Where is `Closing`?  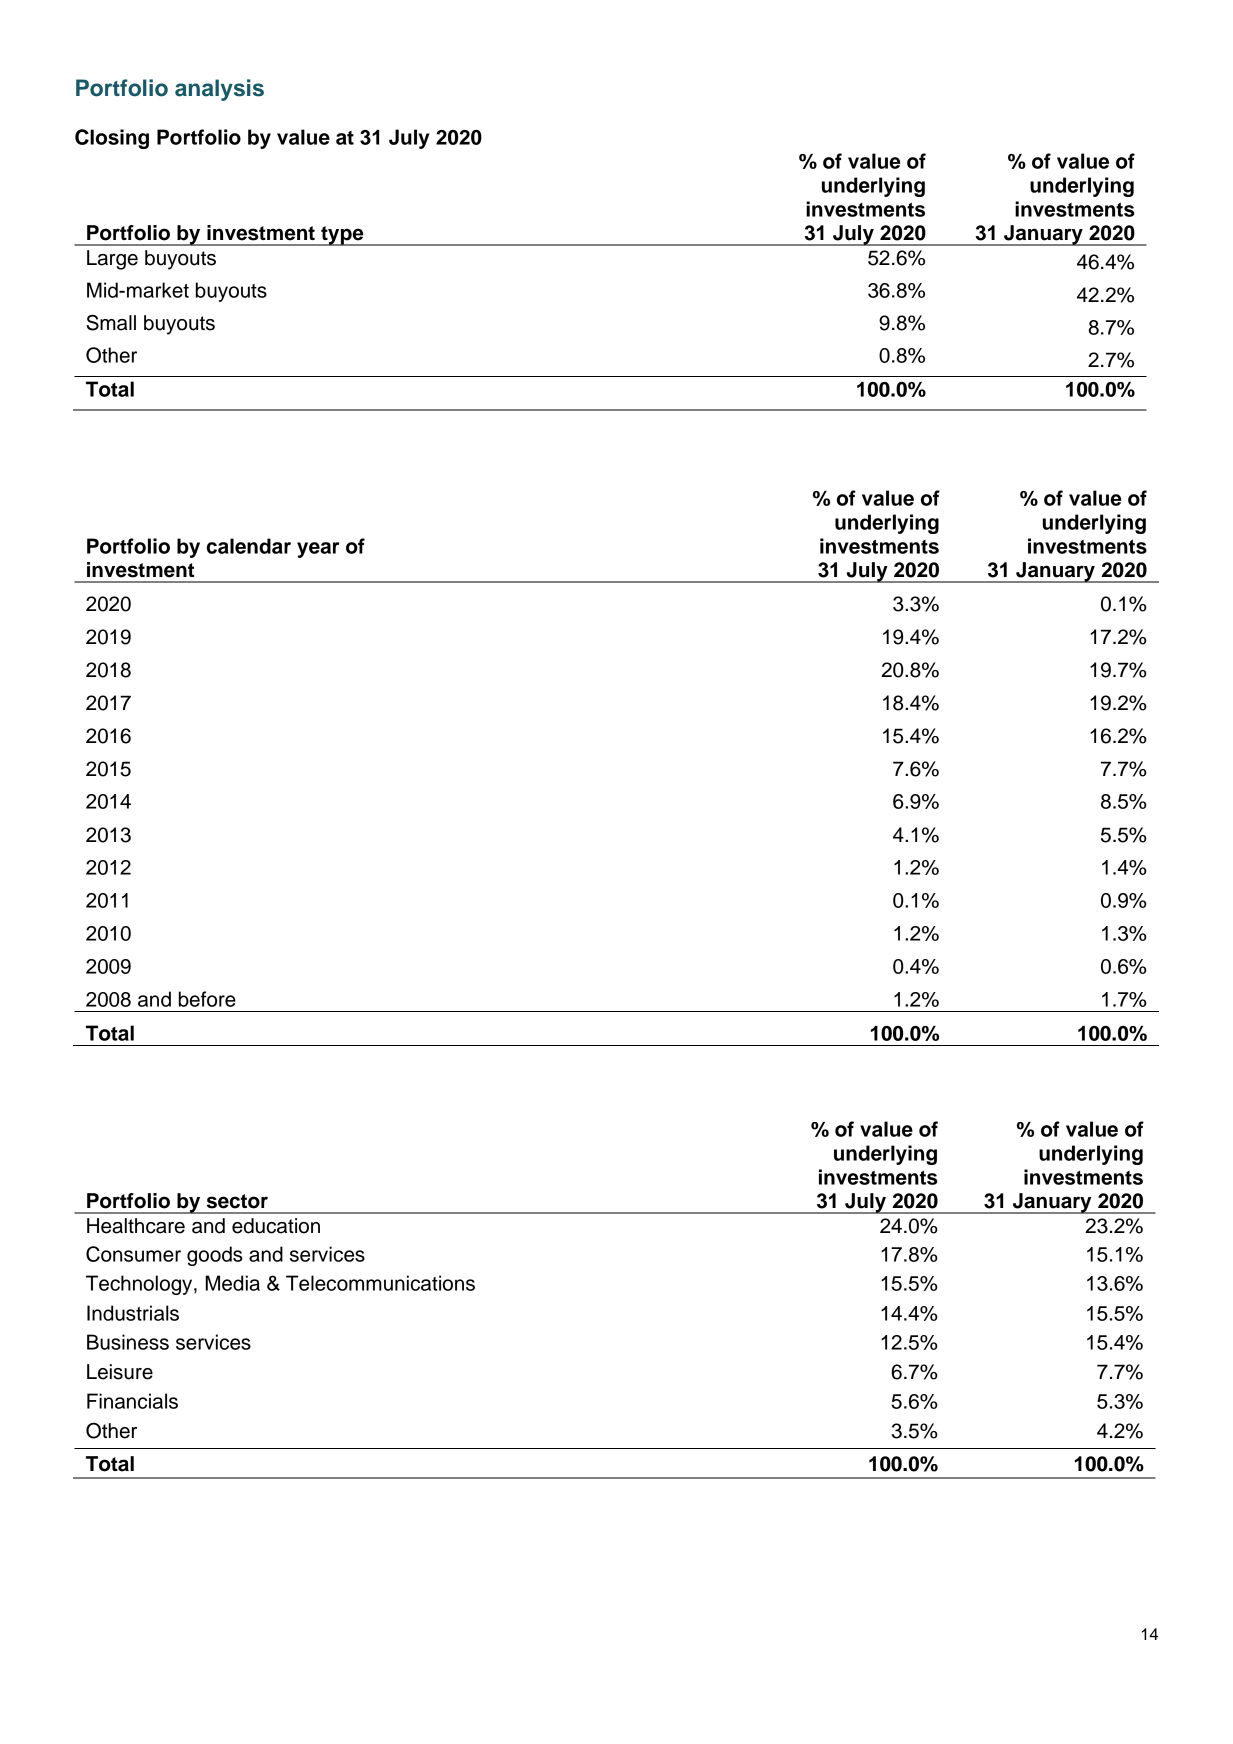 Closing is located at coordinates (112, 139).
